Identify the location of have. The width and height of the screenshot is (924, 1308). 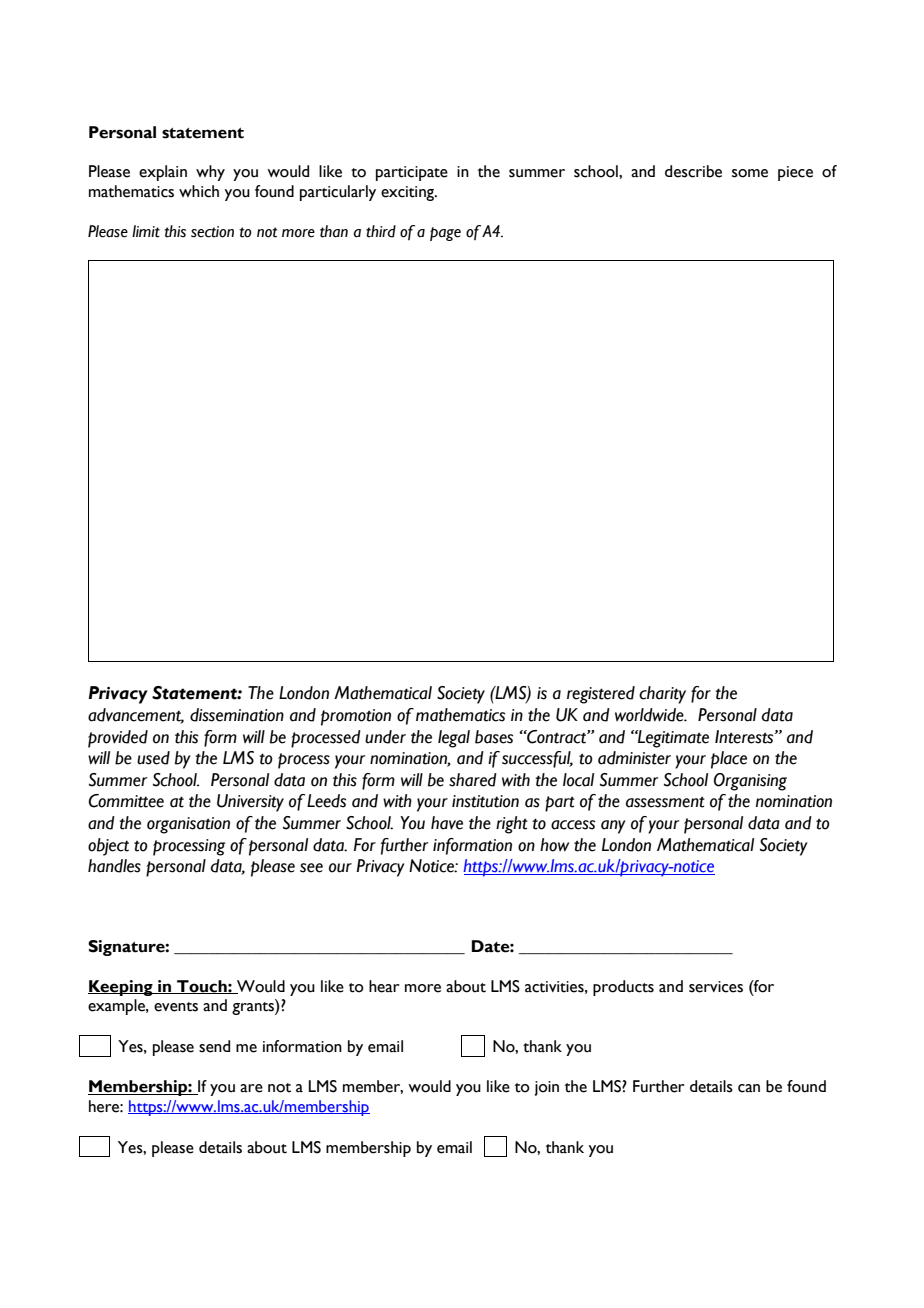
(447, 823).
